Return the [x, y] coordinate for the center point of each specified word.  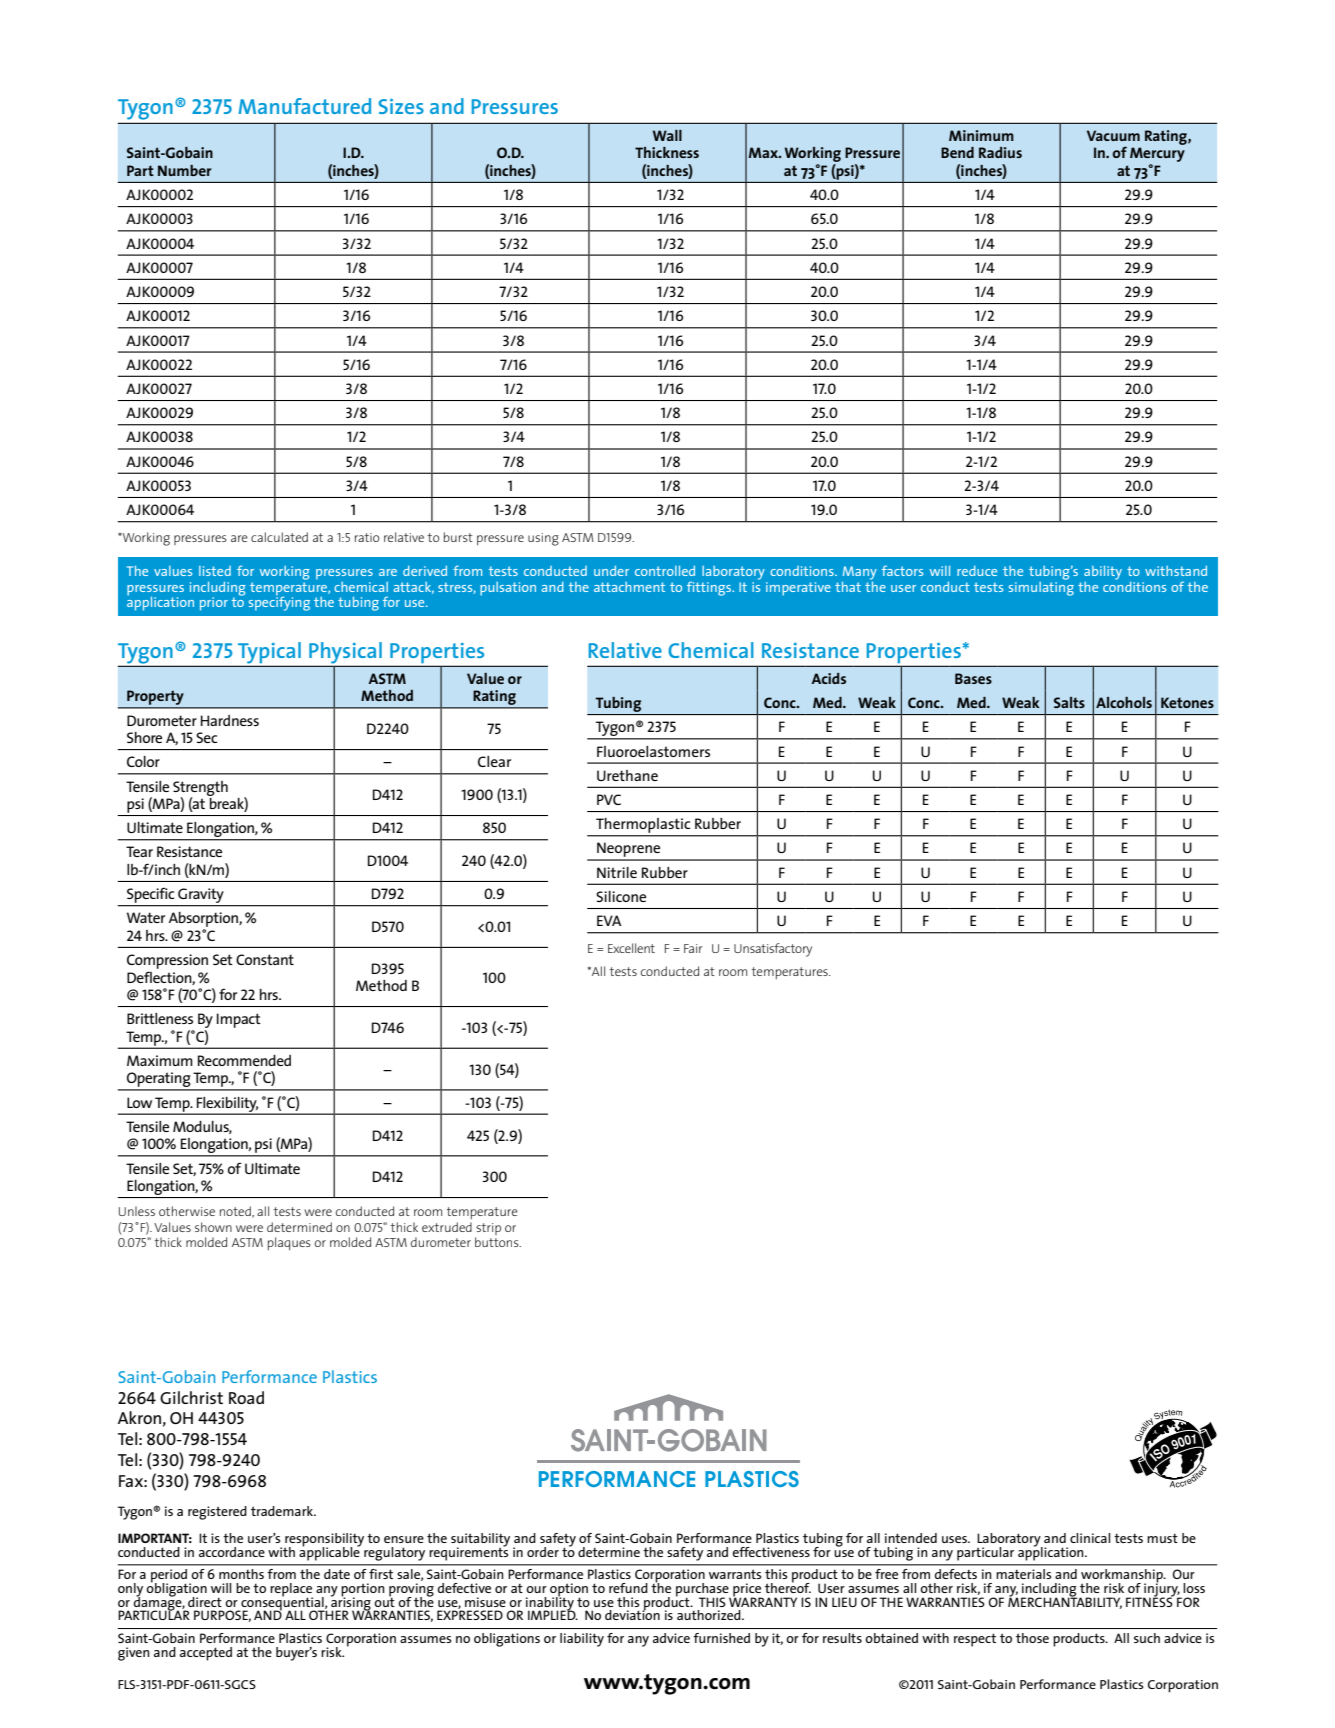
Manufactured [304, 106]
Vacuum [1113, 135]
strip [488, 1229]
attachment [629, 587]
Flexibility [227, 1105]
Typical [269, 652]
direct [205, 1602]
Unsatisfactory [773, 950]
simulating [1041, 587]
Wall [667, 135]
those [1032, 1638]
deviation [632, 1614]
